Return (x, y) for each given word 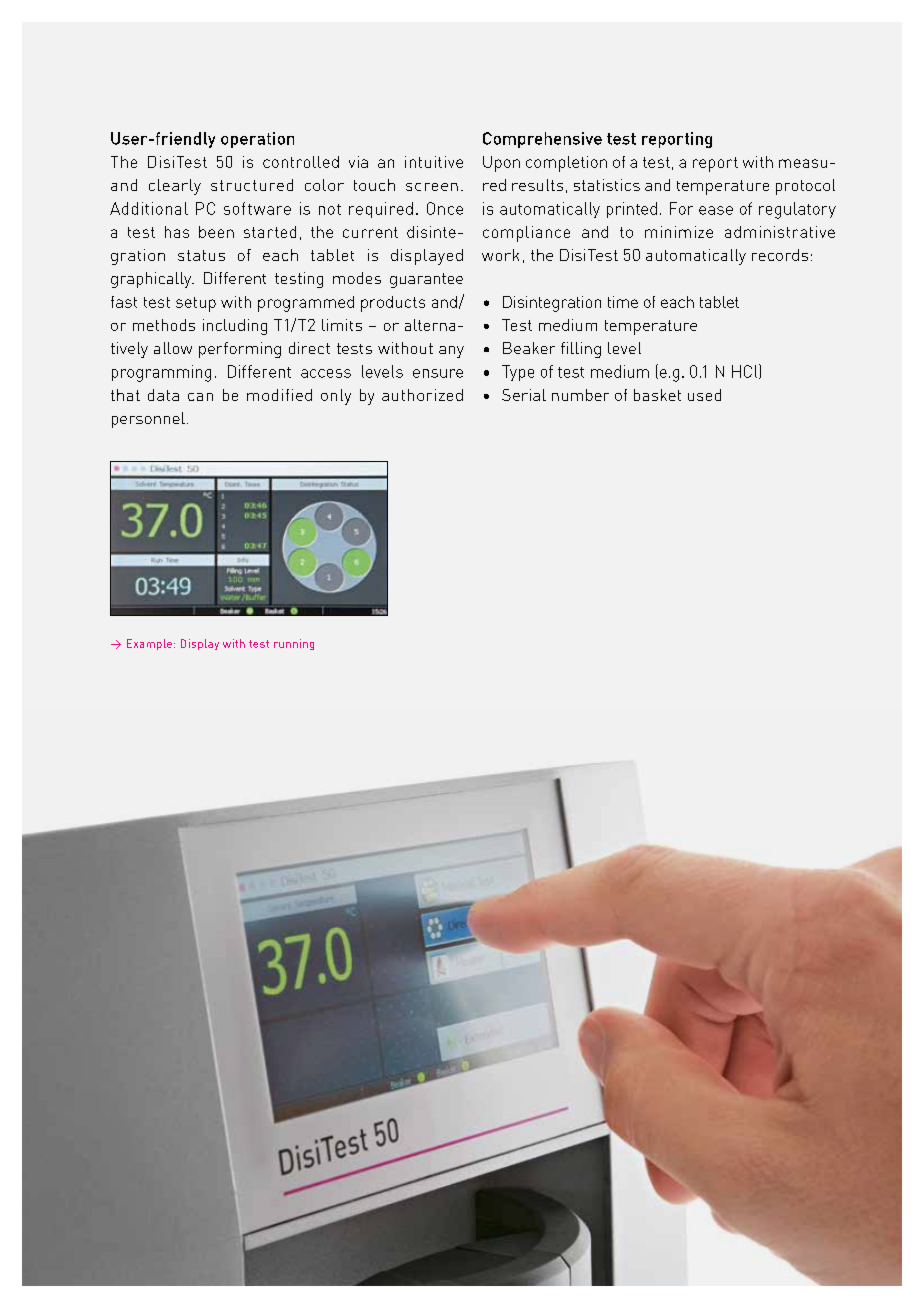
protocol (805, 187)
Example (151, 644)
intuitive (434, 162)
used (704, 395)
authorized (422, 395)
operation (257, 140)
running (294, 644)
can (200, 397)
